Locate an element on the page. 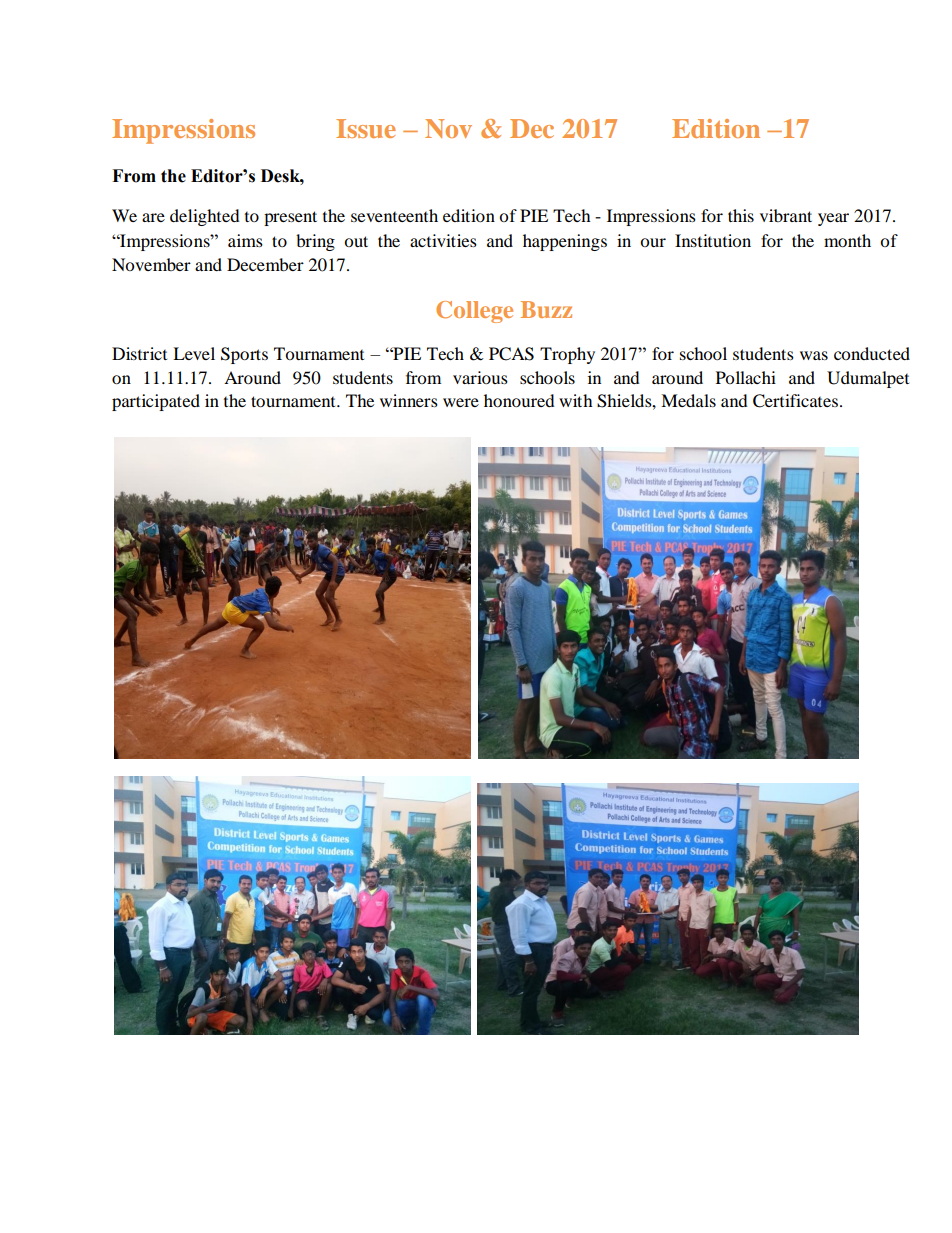  seventeenth is located at coordinates (394, 215).
